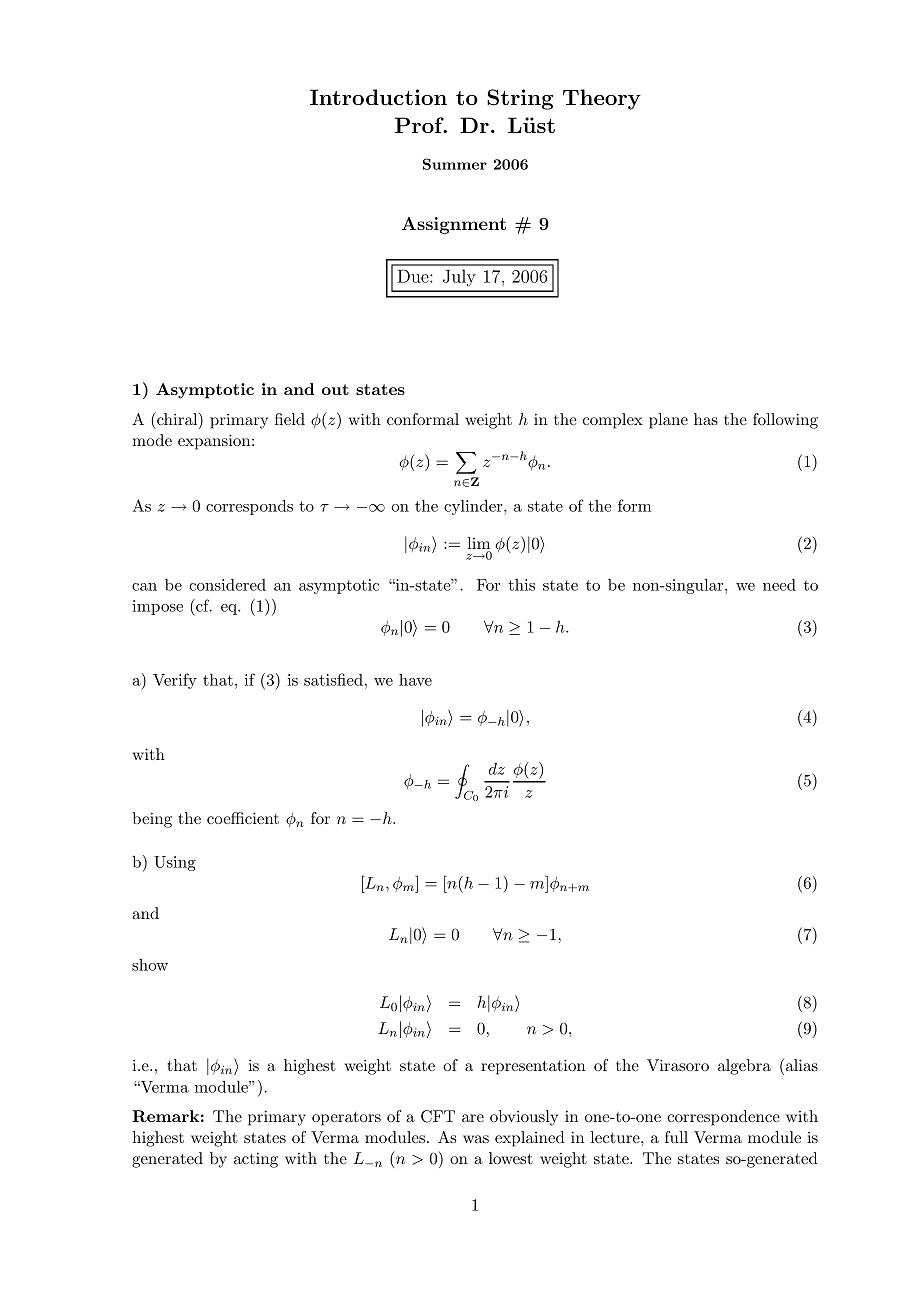  Describe the element at coordinates (378, 97) in the screenshot. I see `Introduction` at that location.
